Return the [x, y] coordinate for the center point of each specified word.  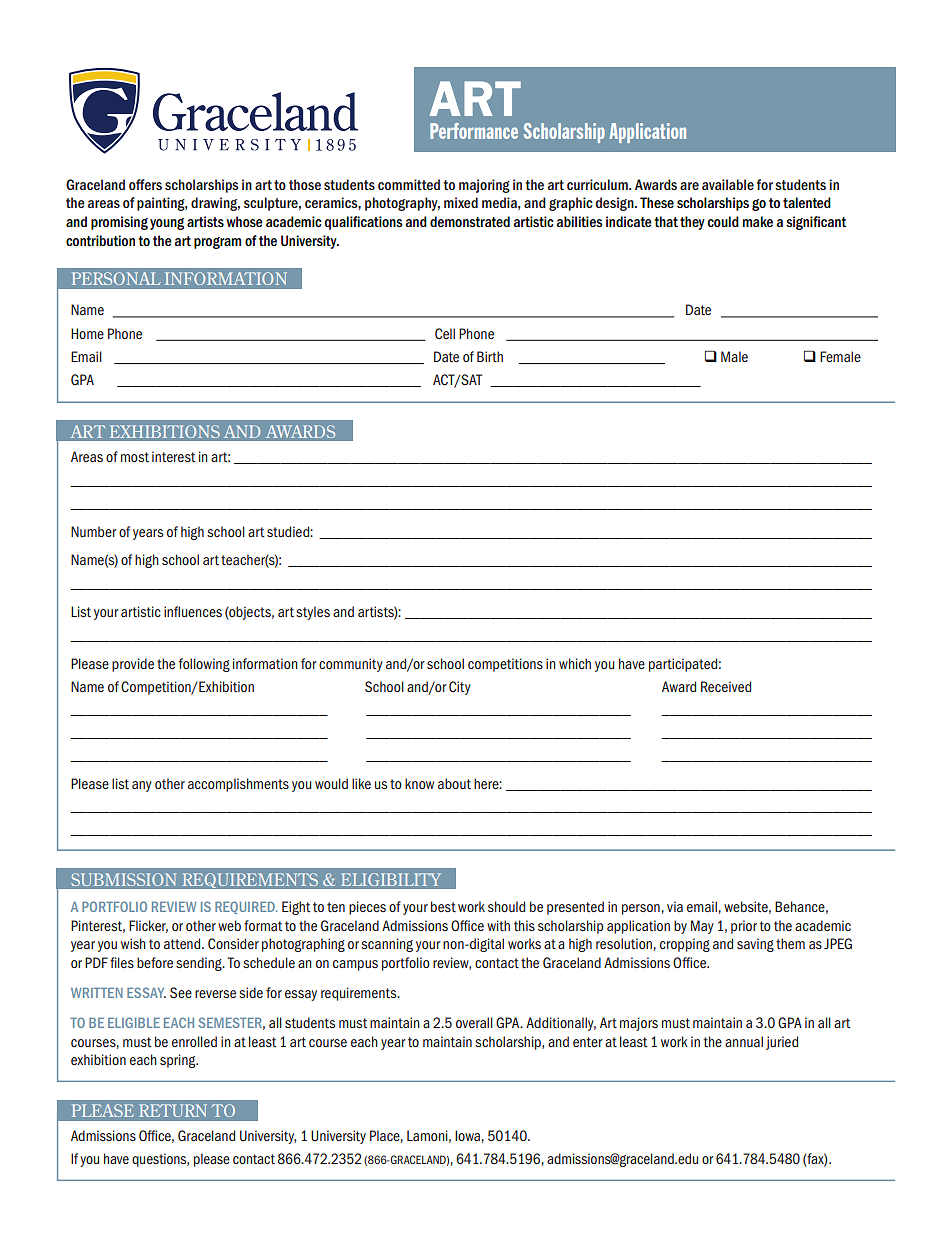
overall [474, 1022]
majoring [484, 186]
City [460, 688]
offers [145, 184]
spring [179, 1061]
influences [193, 611]
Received [726, 686]
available [728, 184]
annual [744, 1041]
